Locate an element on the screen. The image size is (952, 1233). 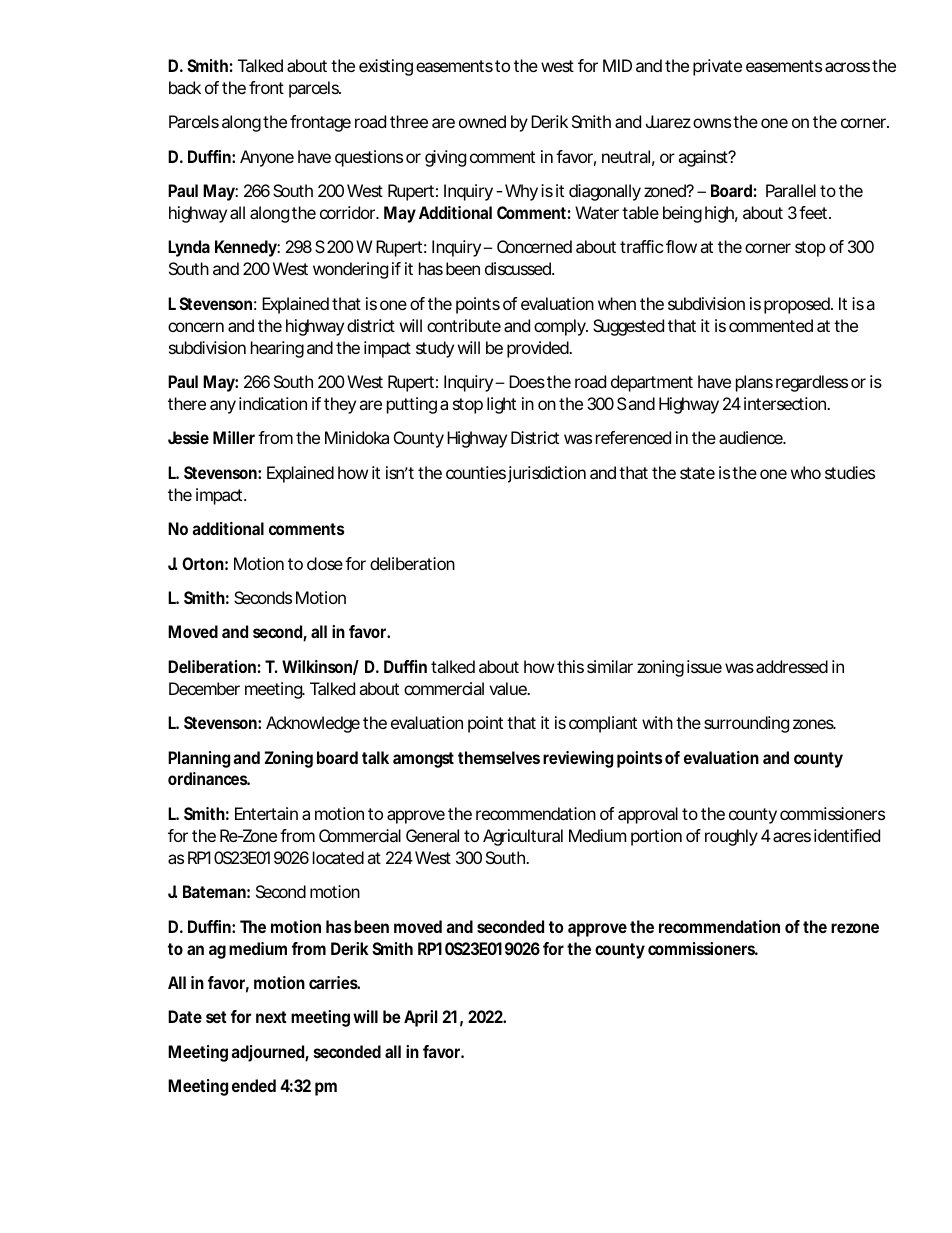
Acknowledge is located at coordinates (313, 724).
